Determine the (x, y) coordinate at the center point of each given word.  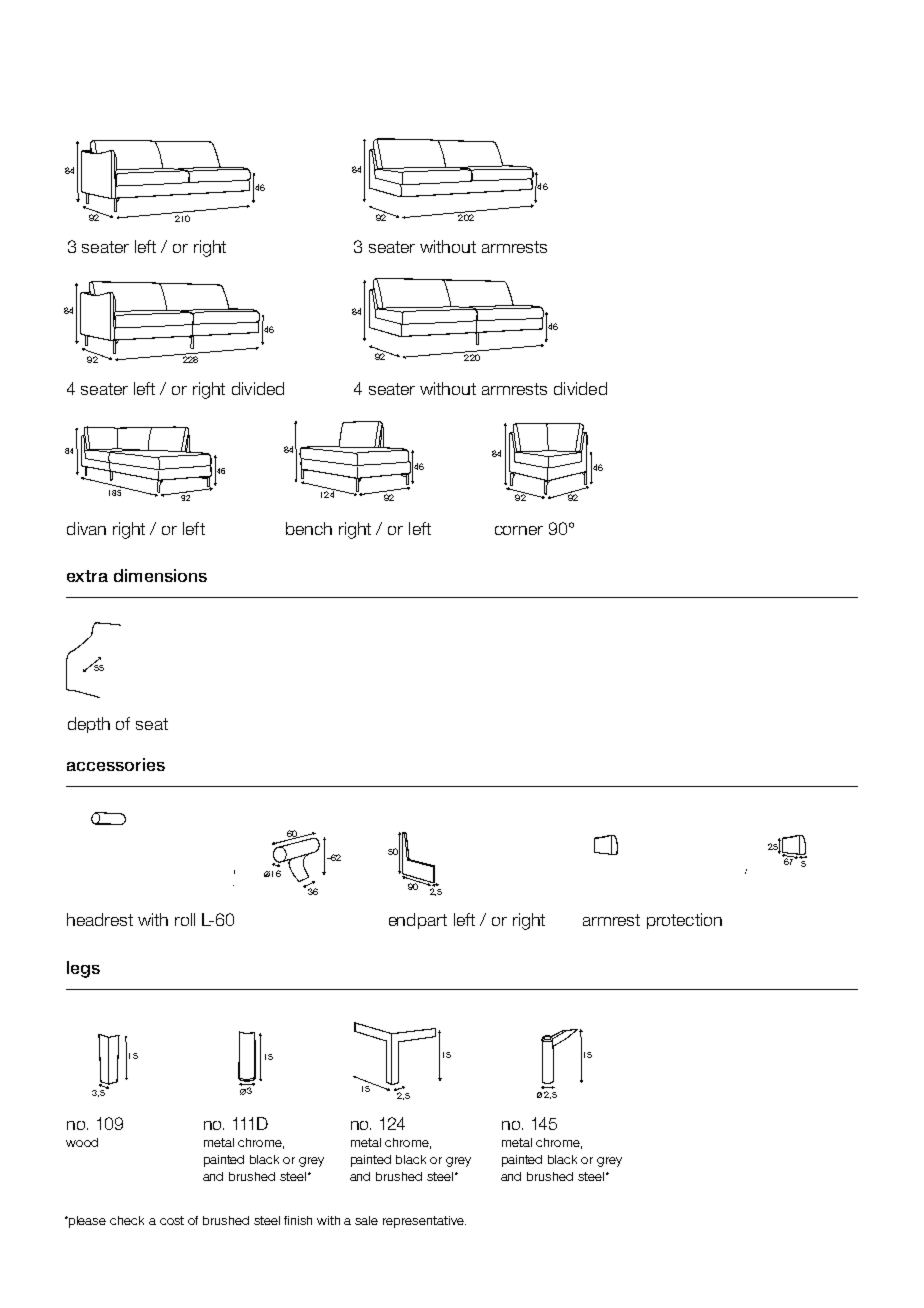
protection (684, 921)
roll (185, 919)
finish (298, 1220)
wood (82, 1142)
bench (309, 528)
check (127, 1220)
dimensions (160, 575)
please (86, 1222)
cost (172, 1220)
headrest (100, 919)
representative (424, 1222)
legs (83, 969)
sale (366, 1220)
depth (89, 725)
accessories (116, 764)
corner (519, 530)
